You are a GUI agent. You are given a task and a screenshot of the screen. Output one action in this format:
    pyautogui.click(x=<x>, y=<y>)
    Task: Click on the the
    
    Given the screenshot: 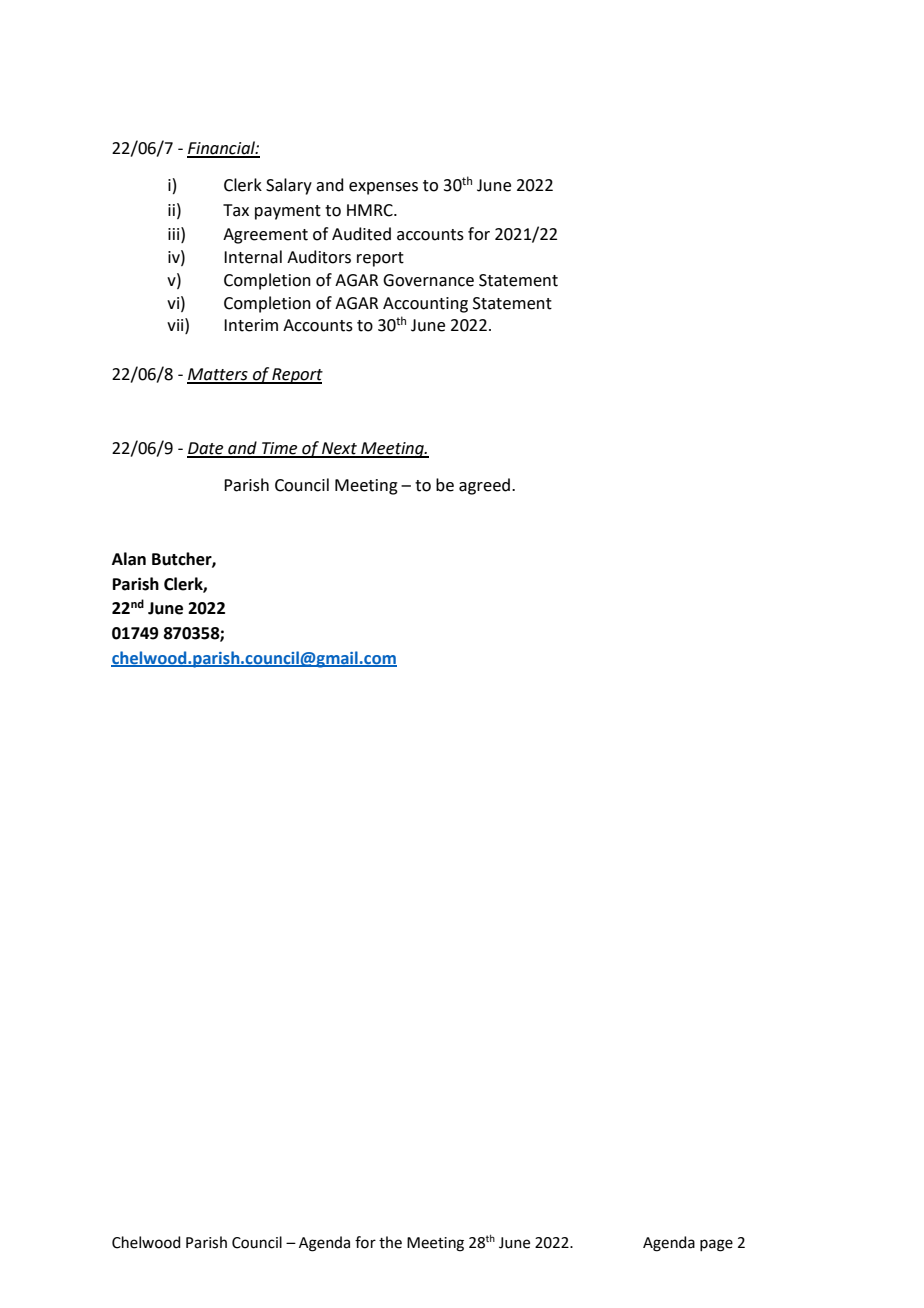 What is the action you would take?
    pyautogui.click(x=390, y=1242)
